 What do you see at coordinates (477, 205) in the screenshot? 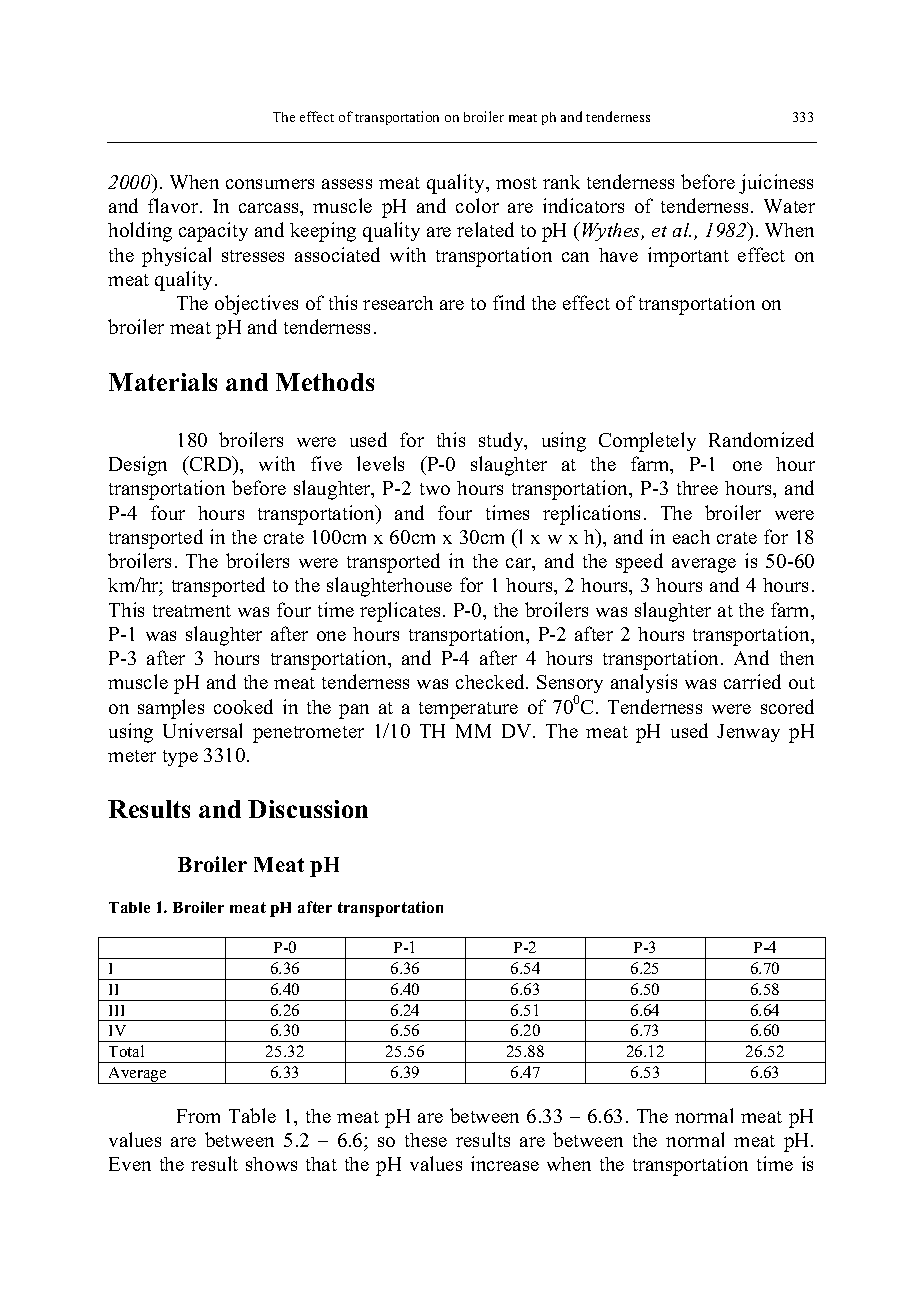
I see `color` at bounding box center [477, 205].
